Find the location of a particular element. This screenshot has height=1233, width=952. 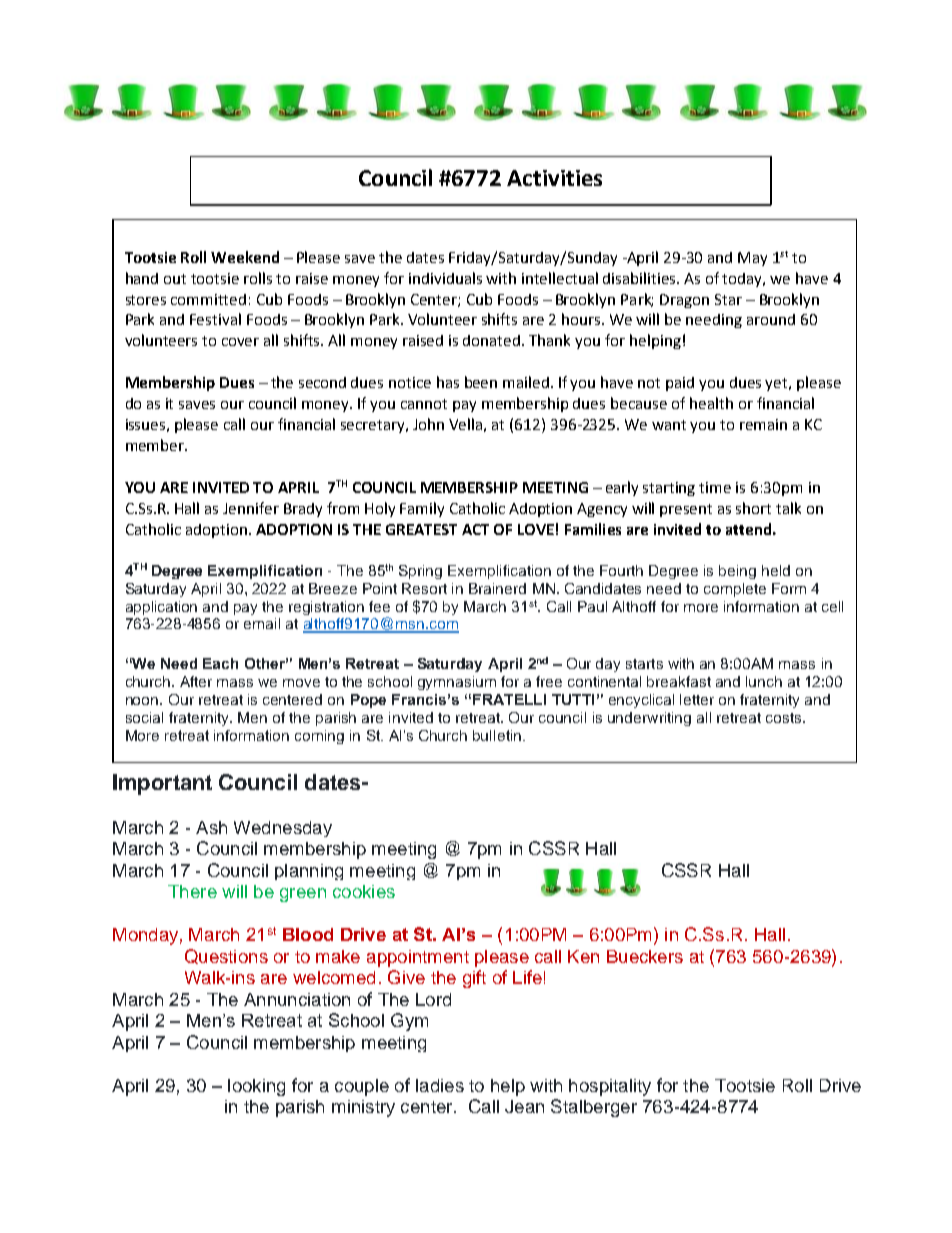

May is located at coordinates (752, 259).
